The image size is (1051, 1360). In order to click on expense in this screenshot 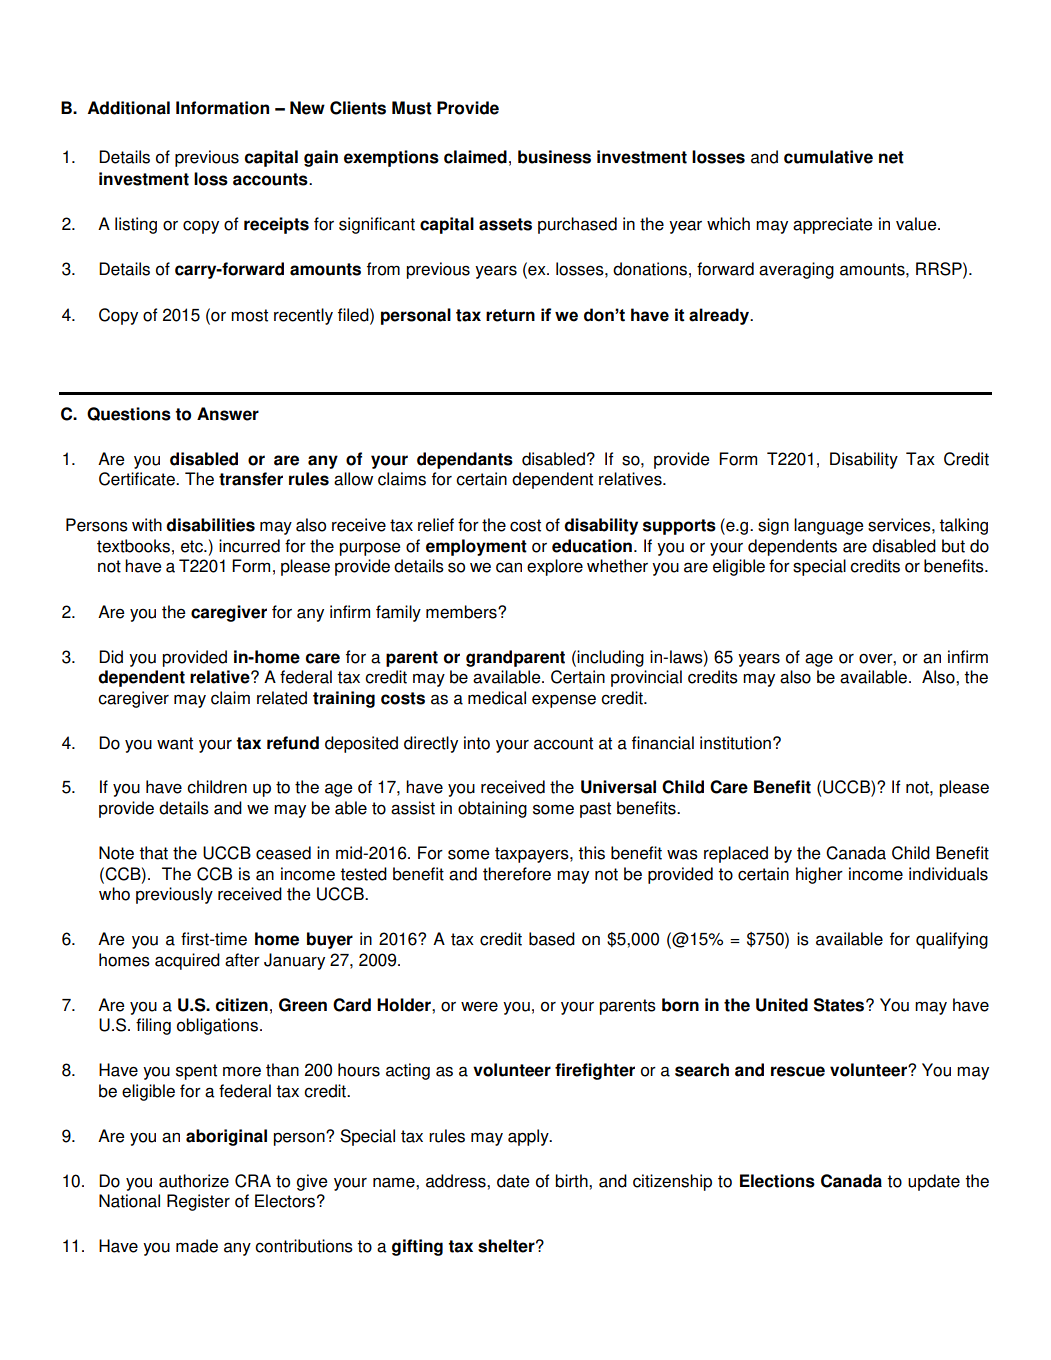, I will do `click(564, 701)`.
